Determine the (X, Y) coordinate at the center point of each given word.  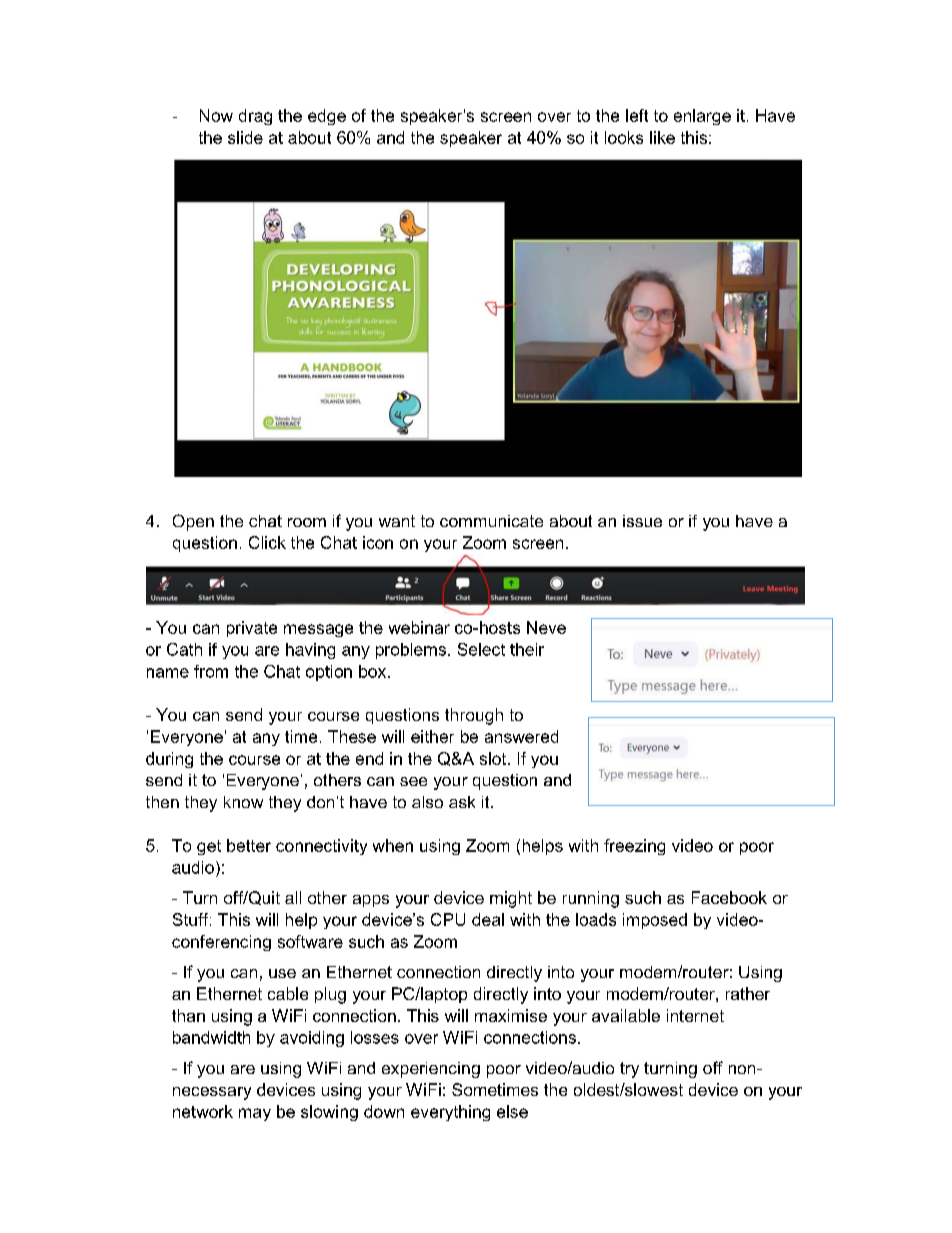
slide (245, 137)
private (252, 629)
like (662, 137)
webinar (419, 627)
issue (642, 521)
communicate (491, 521)
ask (462, 802)
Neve (546, 627)
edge (327, 117)
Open (193, 522)
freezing (634, 847)
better (249, 845)
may (255, 1114)
